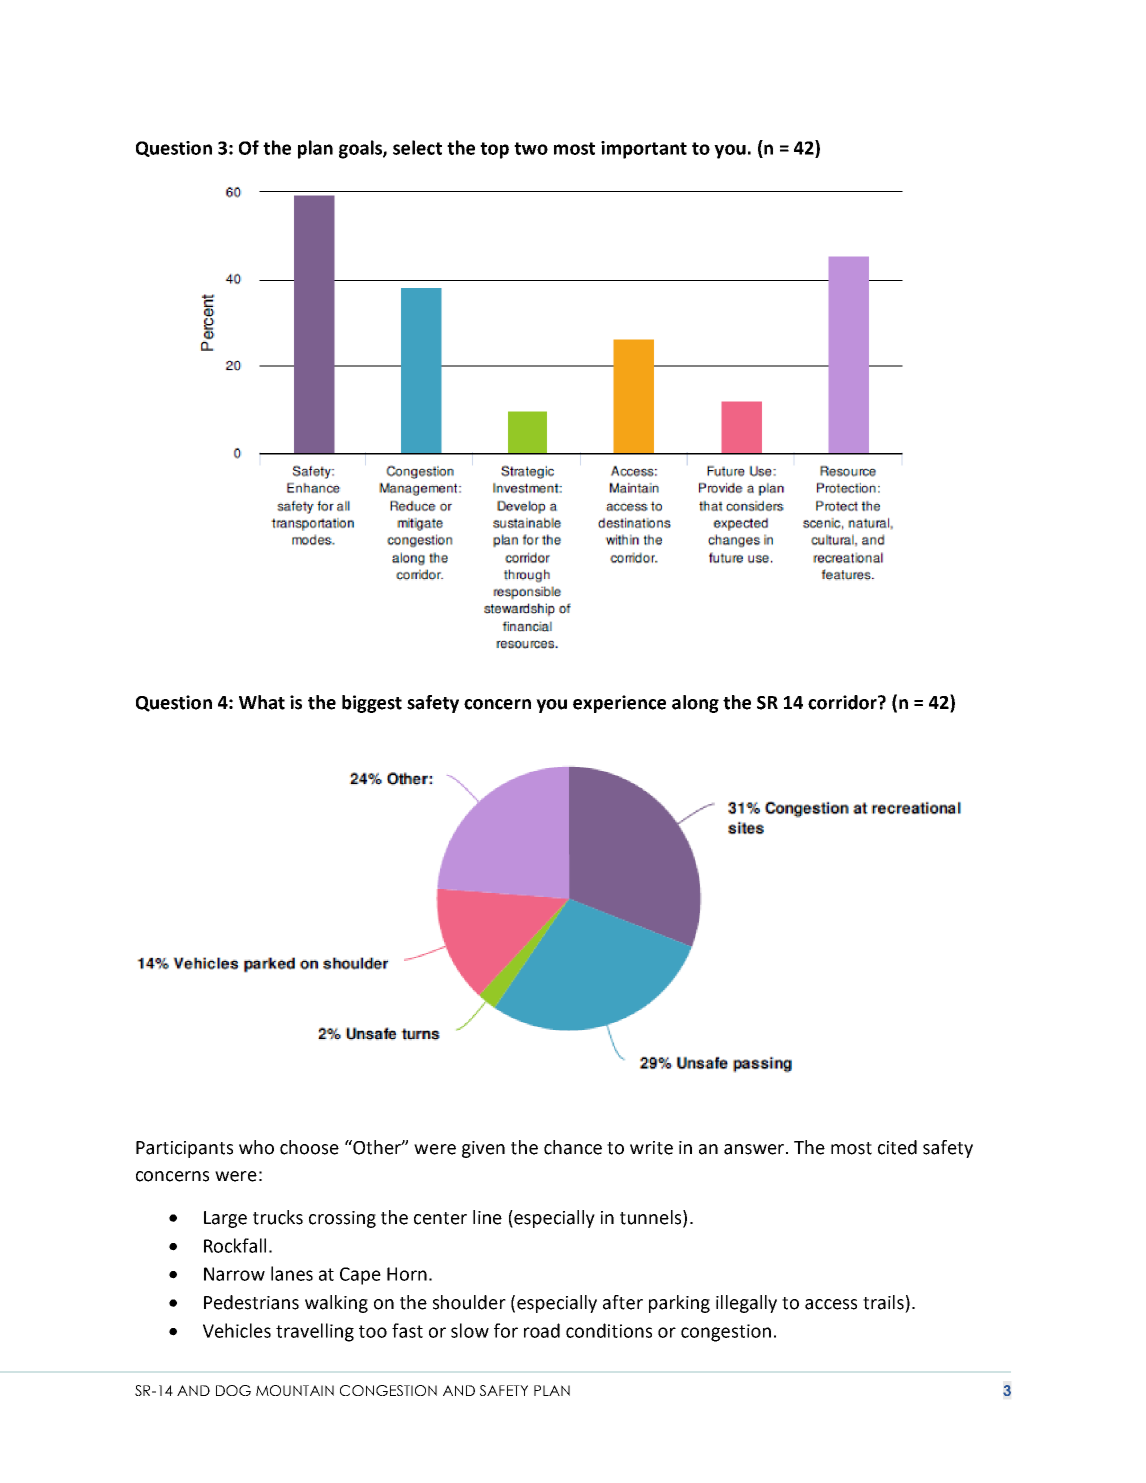  What do you see at coordinates (542, 1330) in the screenshot?
I see `road` at bounding box center [542, 1330].
